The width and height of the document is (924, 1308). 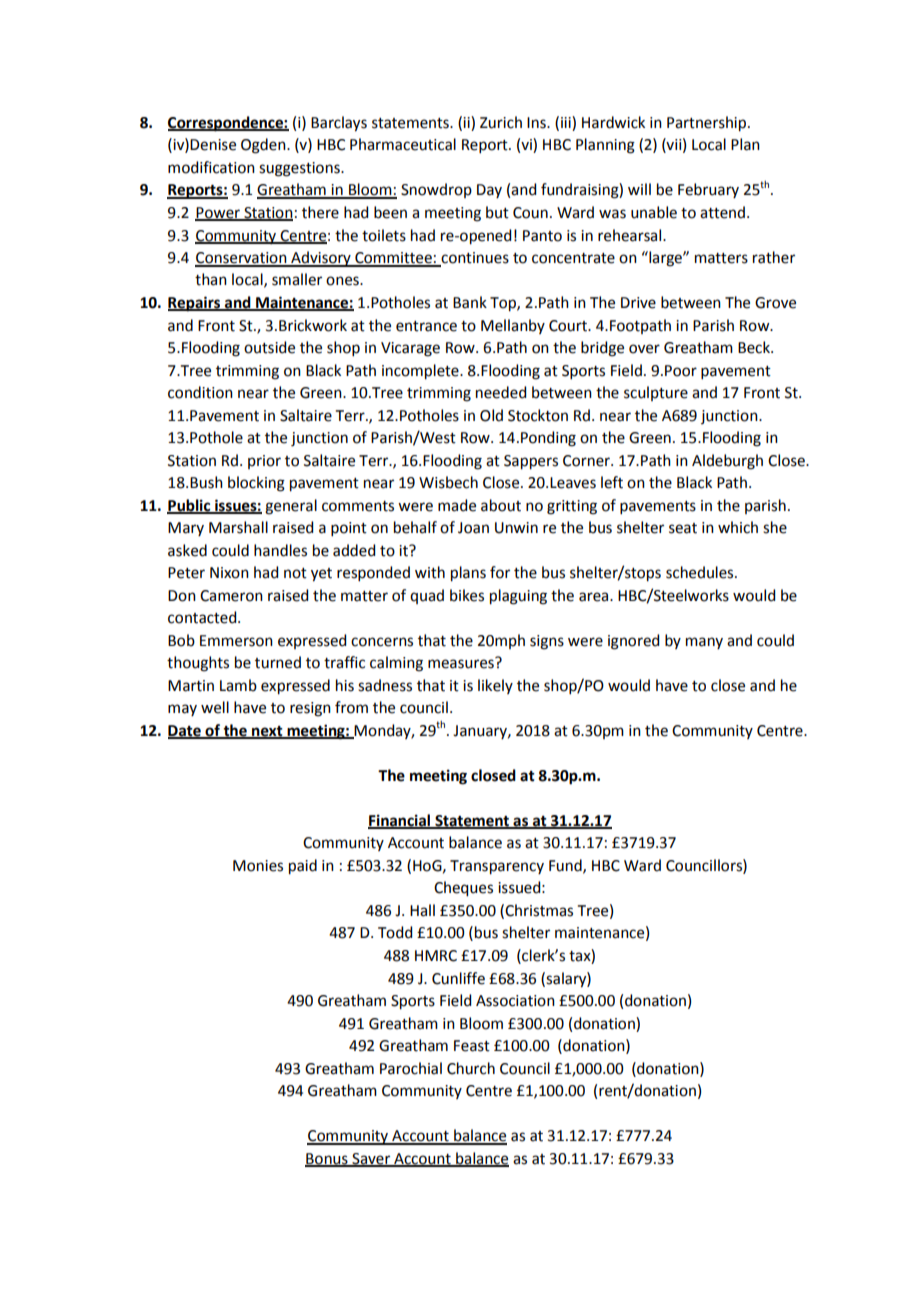 I want to click on Zurich, so click(x=501, y=122).
